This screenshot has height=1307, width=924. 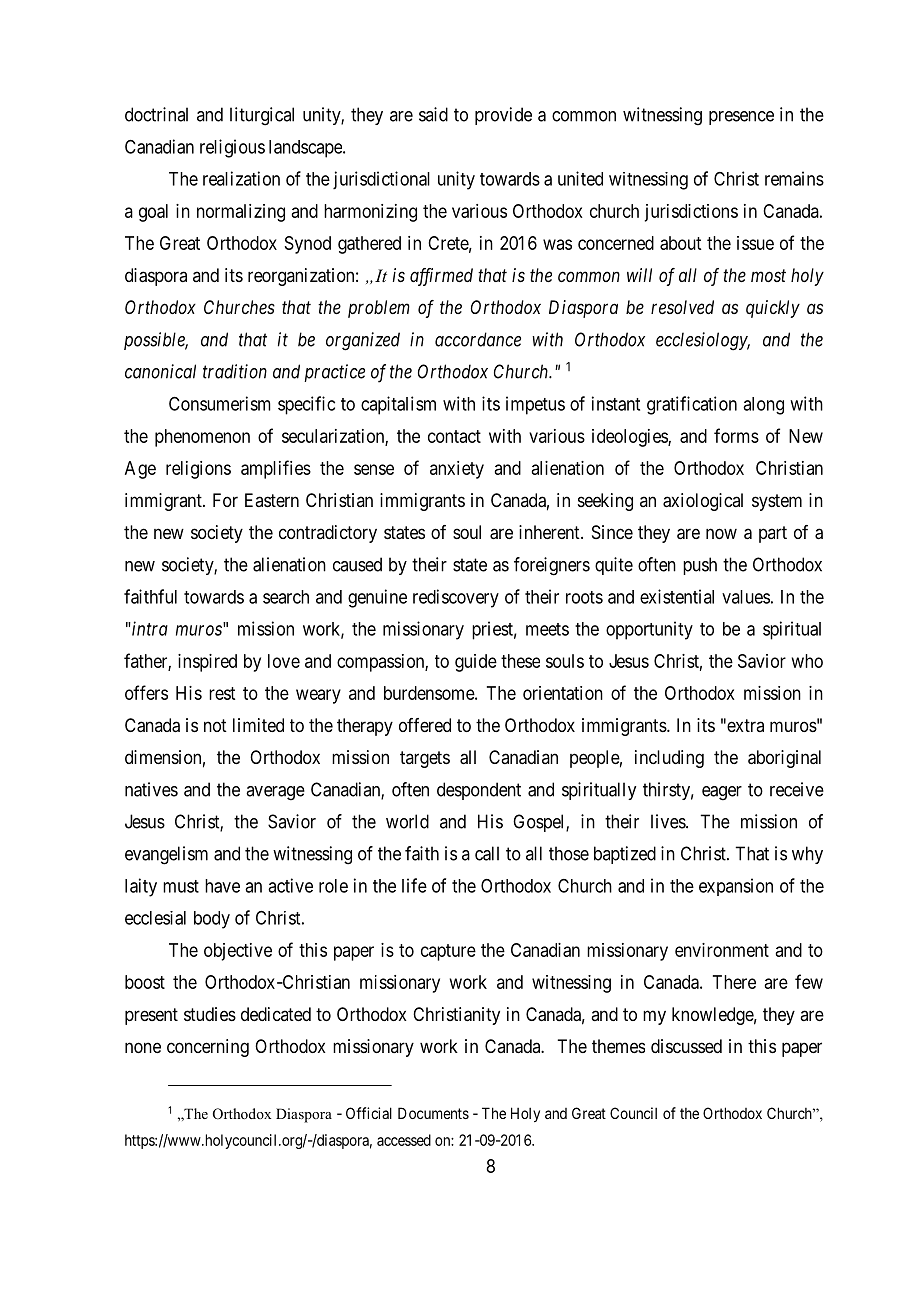 I want to click on values, so click(x=746, y=597).
